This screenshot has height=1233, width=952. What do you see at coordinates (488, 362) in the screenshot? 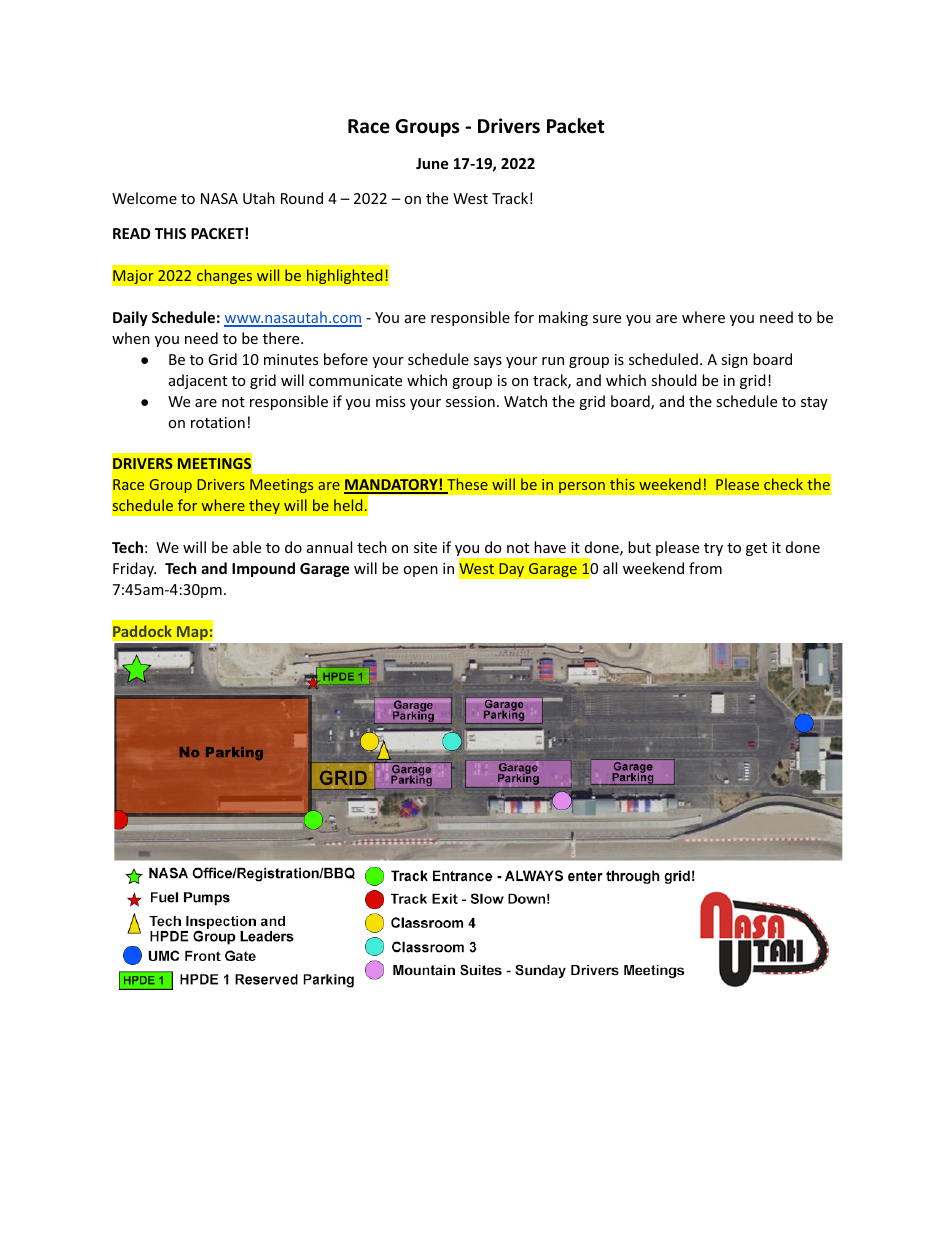
I see `says` at bounding box center [488, 362].
